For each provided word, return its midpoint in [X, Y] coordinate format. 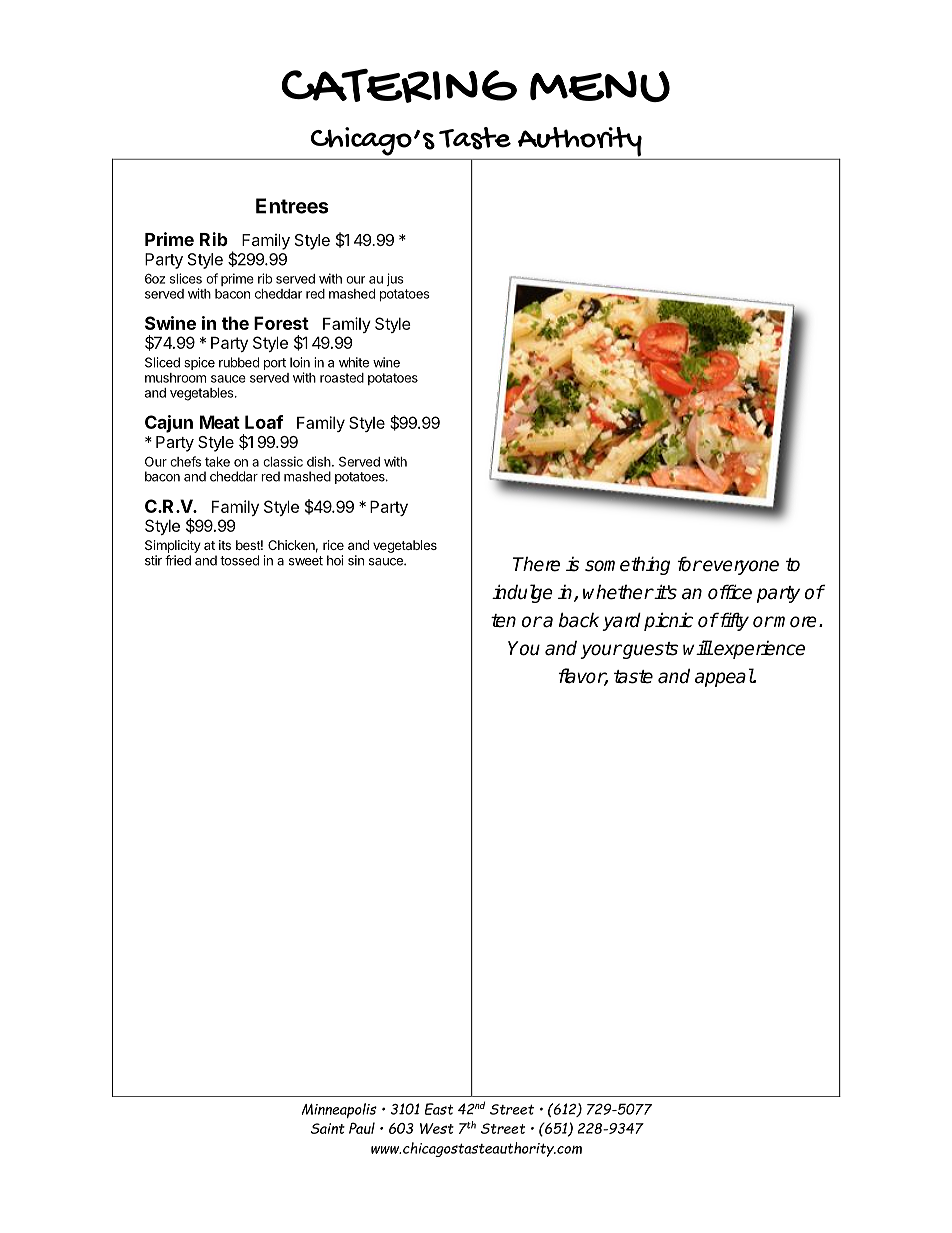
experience [759, 650]
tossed [239, 560]
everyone [740, 567]
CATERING [399, 86]
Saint [328, 1128]
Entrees [292, 206]
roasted [342, 378]
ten [503, 621]
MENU [600, 86]
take [217, 462]
